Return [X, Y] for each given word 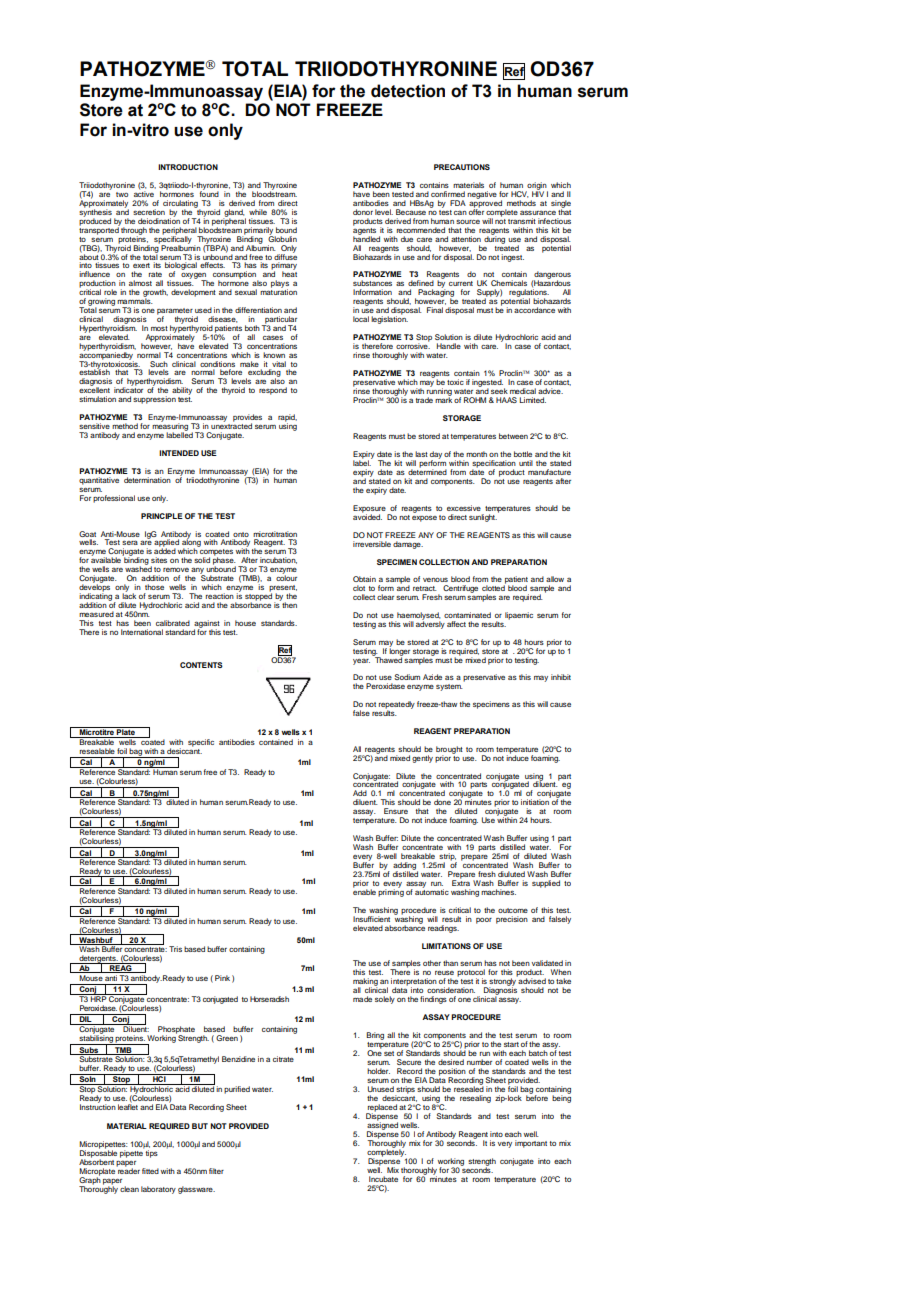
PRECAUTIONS [462, 167]
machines [498, 892]
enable [364, 891]
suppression [154, 400]
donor [363, 212]
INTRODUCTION [188, 167]
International [142, 632]
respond [273, 391]
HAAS [506, 400]
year [361, 661]
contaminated [467, 615]
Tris [175, 949]
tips [152, 1154]
